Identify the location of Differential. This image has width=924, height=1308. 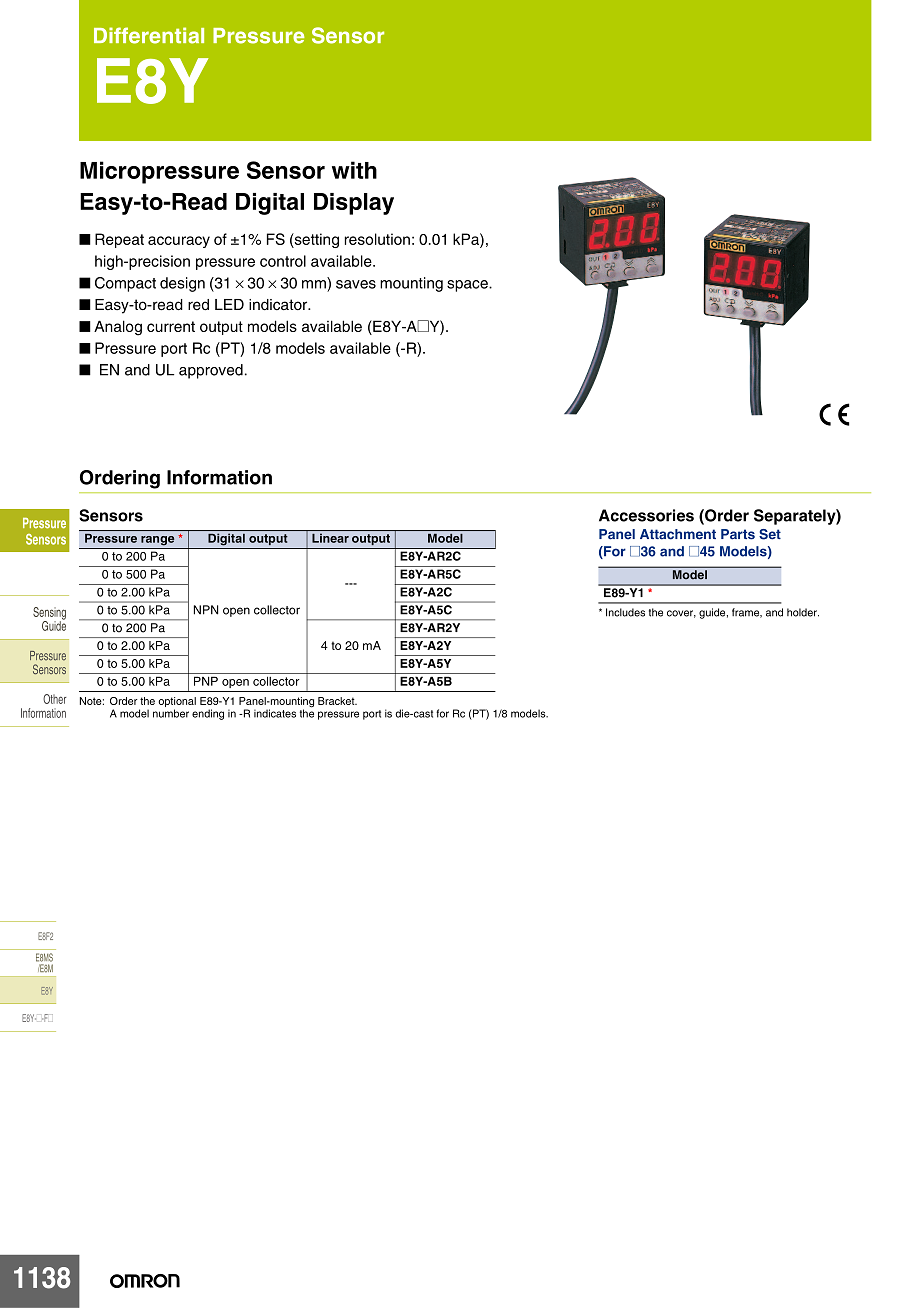
(149, 35).
